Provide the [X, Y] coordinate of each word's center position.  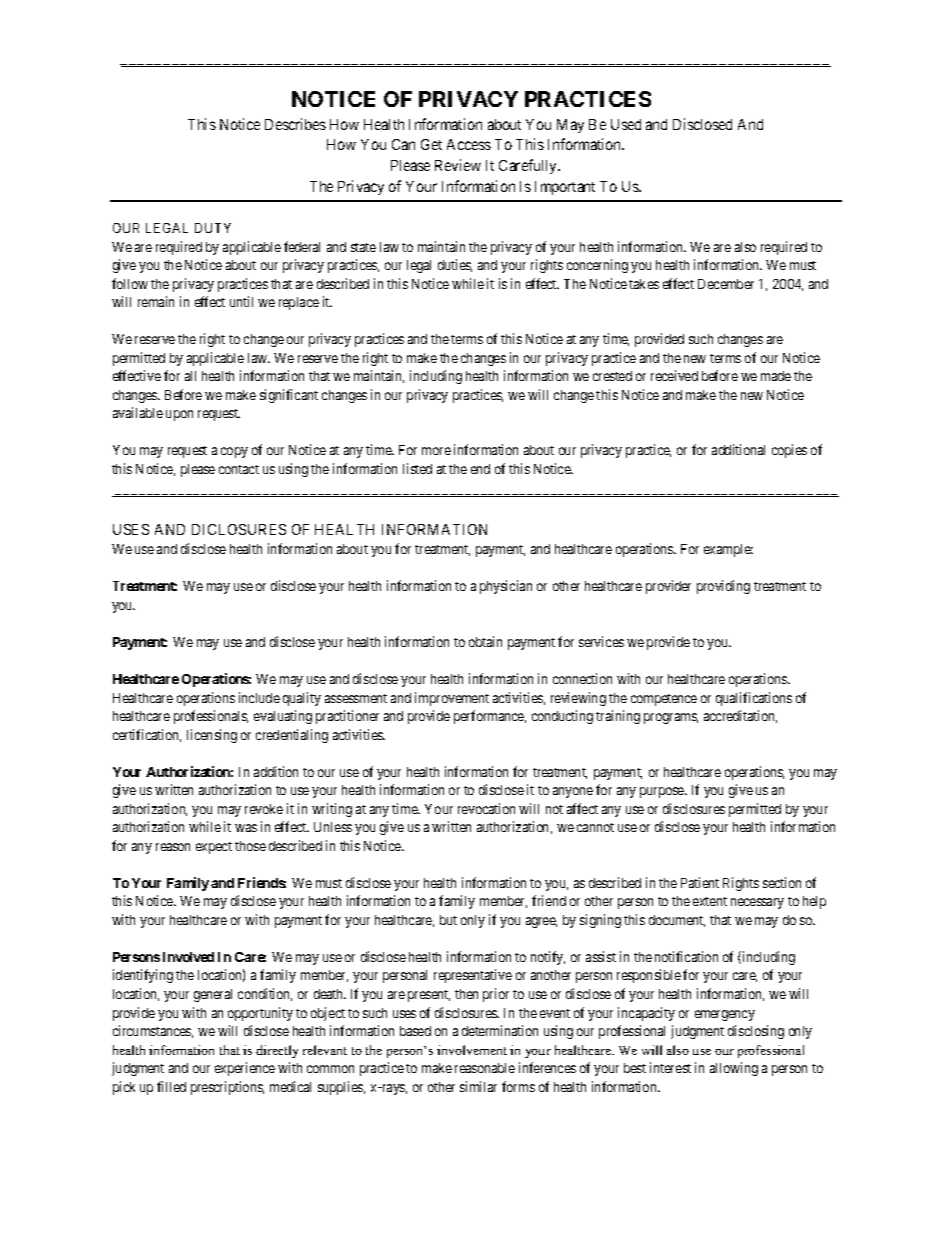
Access [469, 144]
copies [789, 451]
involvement [472, 1050]
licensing [212, 736]
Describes [295, 124]
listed [417, 468]
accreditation [740, 716]
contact [239, 469]
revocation [486, 808]
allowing [734, 1069]
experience [245, 1069]
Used [626, 124]
